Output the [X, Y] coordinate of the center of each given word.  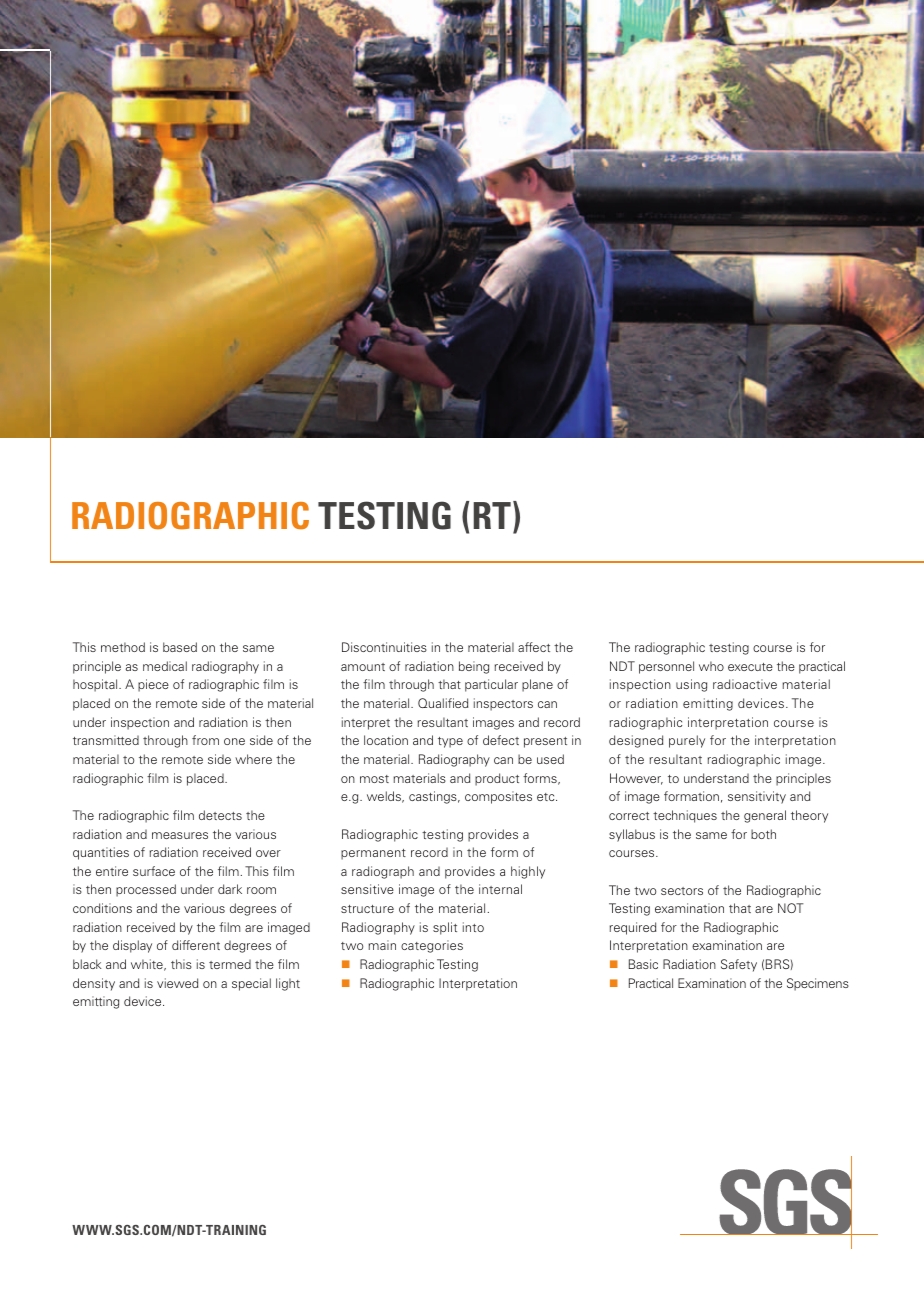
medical [165, 666]
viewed [177, 983]
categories [432, 946]
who [711, 666]
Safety [739, 965]
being [474, 667]
